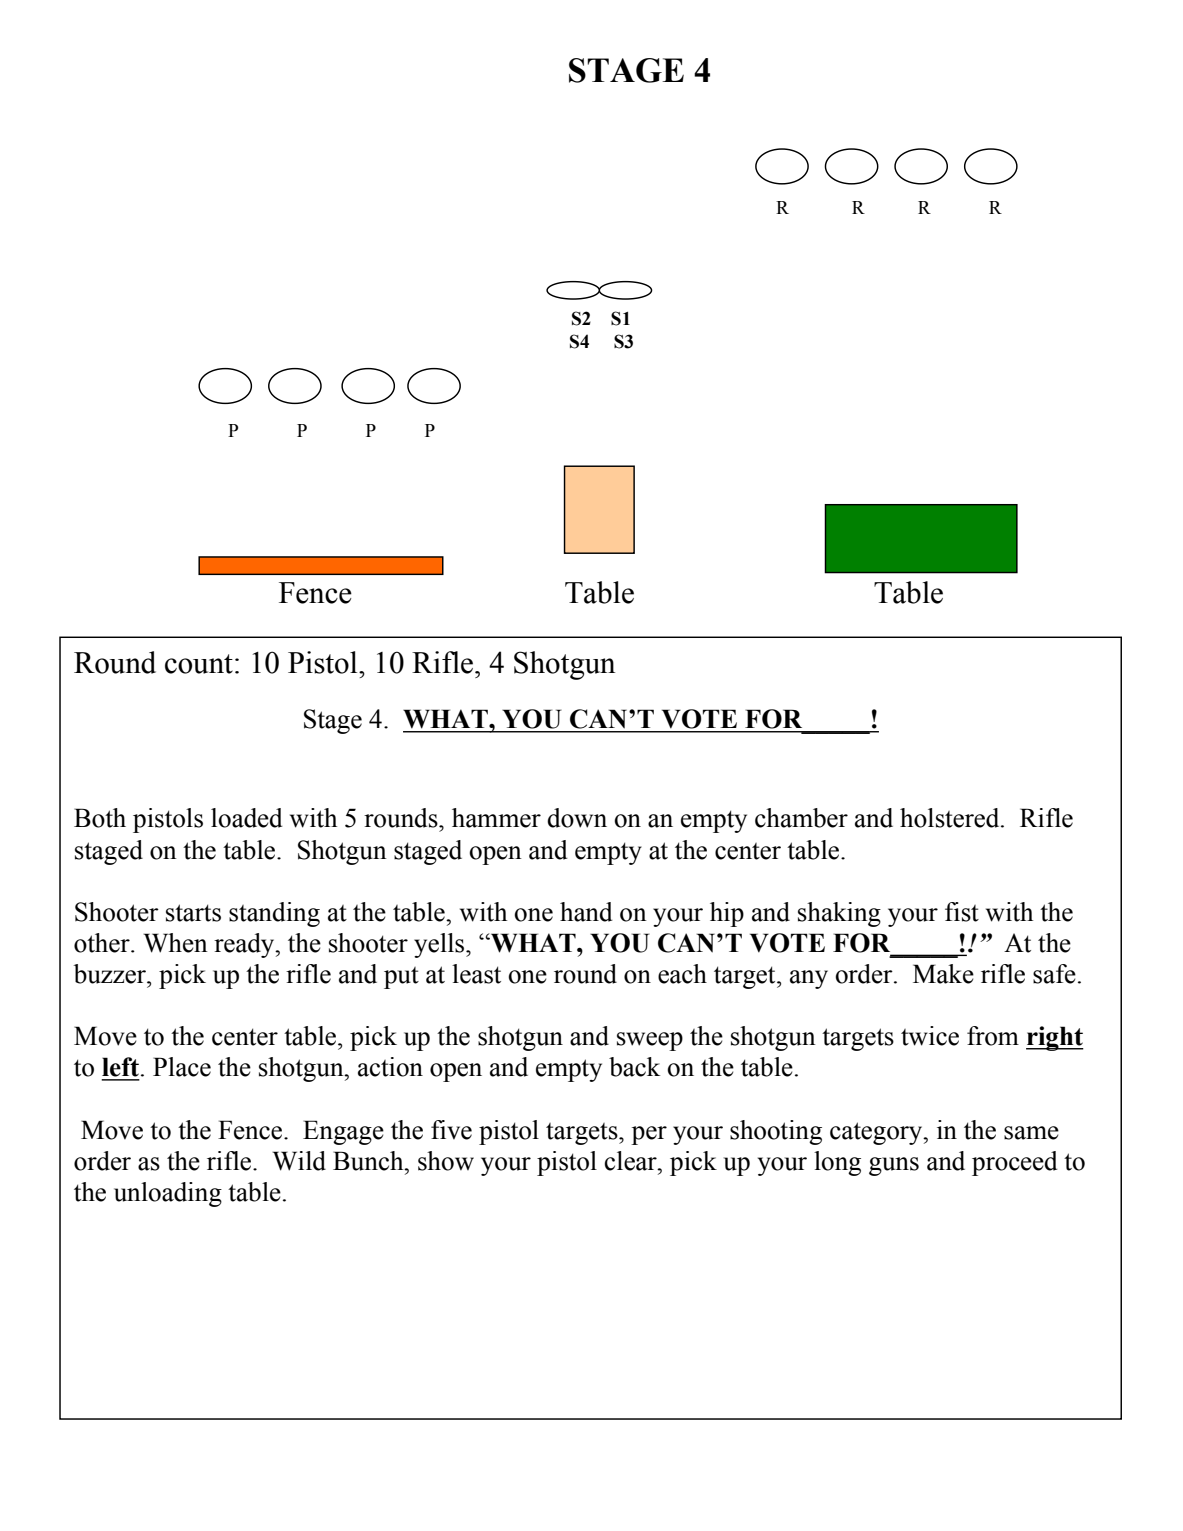 The image size is (1183, 1531). Describe the element at coordinates (962, 912) in the document. I see `fist` at that location.
